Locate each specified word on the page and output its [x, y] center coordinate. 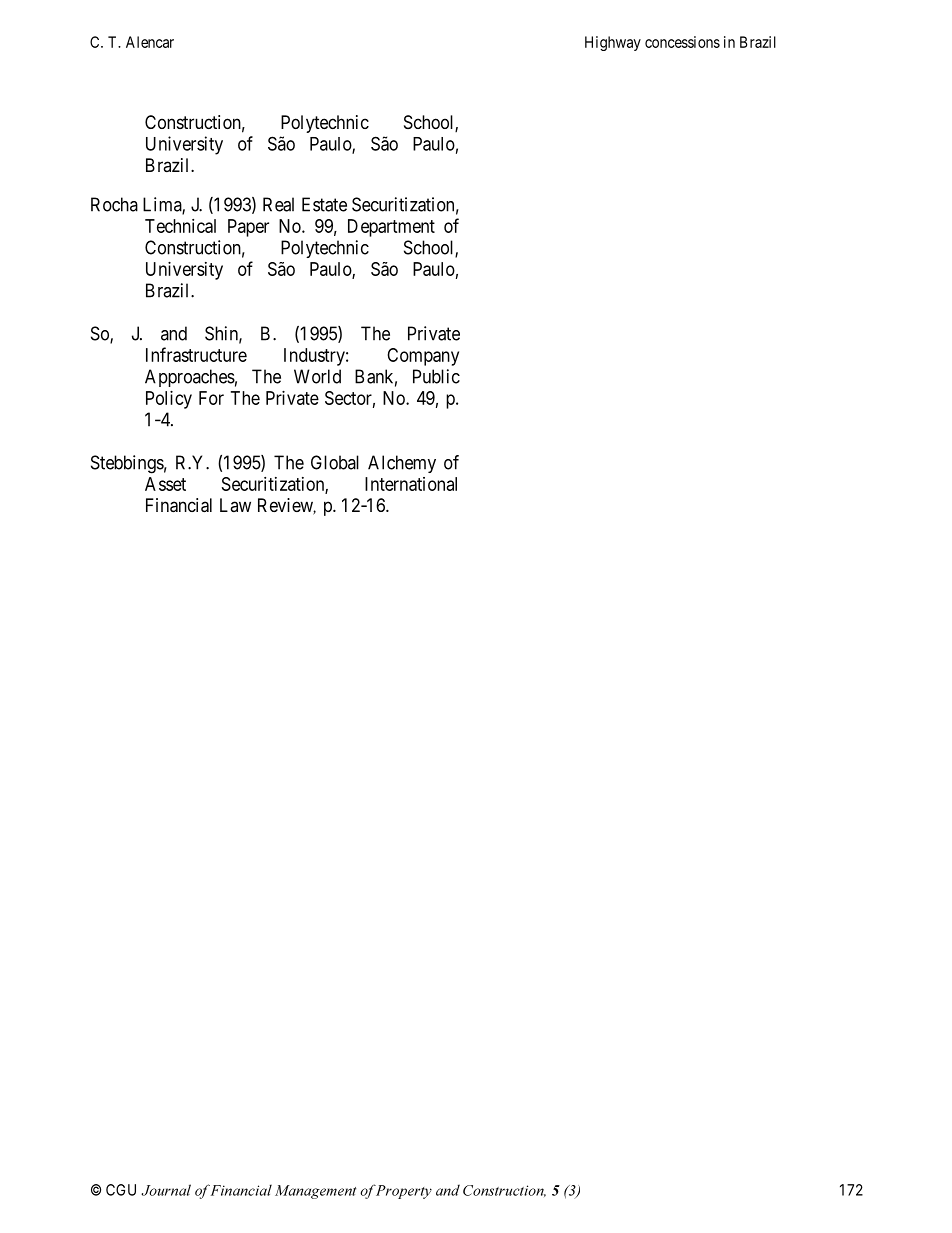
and [174, 333]
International [411, 484]
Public [436, 376]
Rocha [114, 204]
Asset [165, 484]
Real [278, 204]
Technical [180, 226]
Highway [613, 43]
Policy [169, 400]
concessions [682, 42]
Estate [324, 204]
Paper [248, 228]
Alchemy [402, 464]
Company [423, 357]
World [317, 376]
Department [391, 228]
